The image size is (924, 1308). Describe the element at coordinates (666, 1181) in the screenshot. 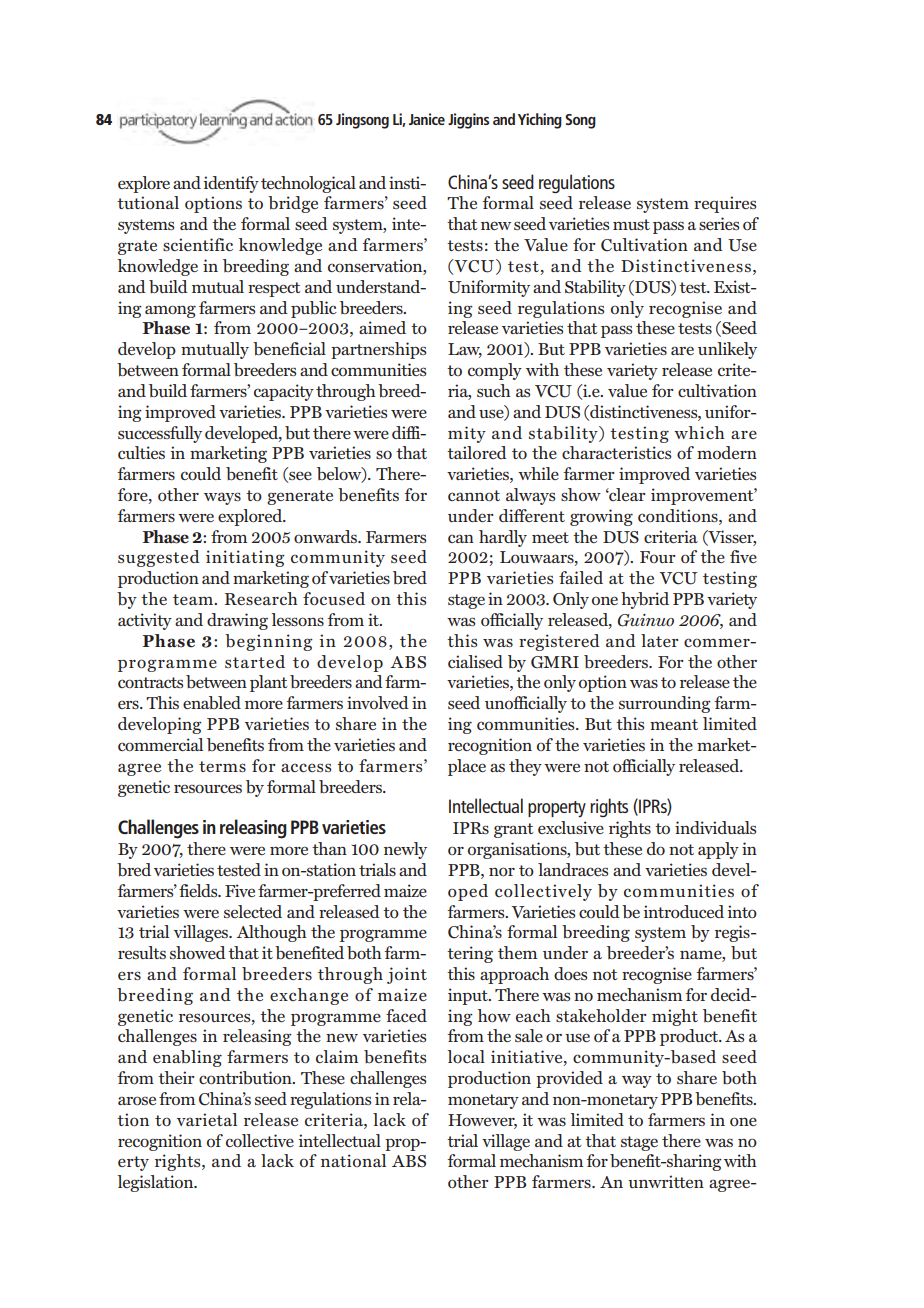

I see `unwritten` at that location.
